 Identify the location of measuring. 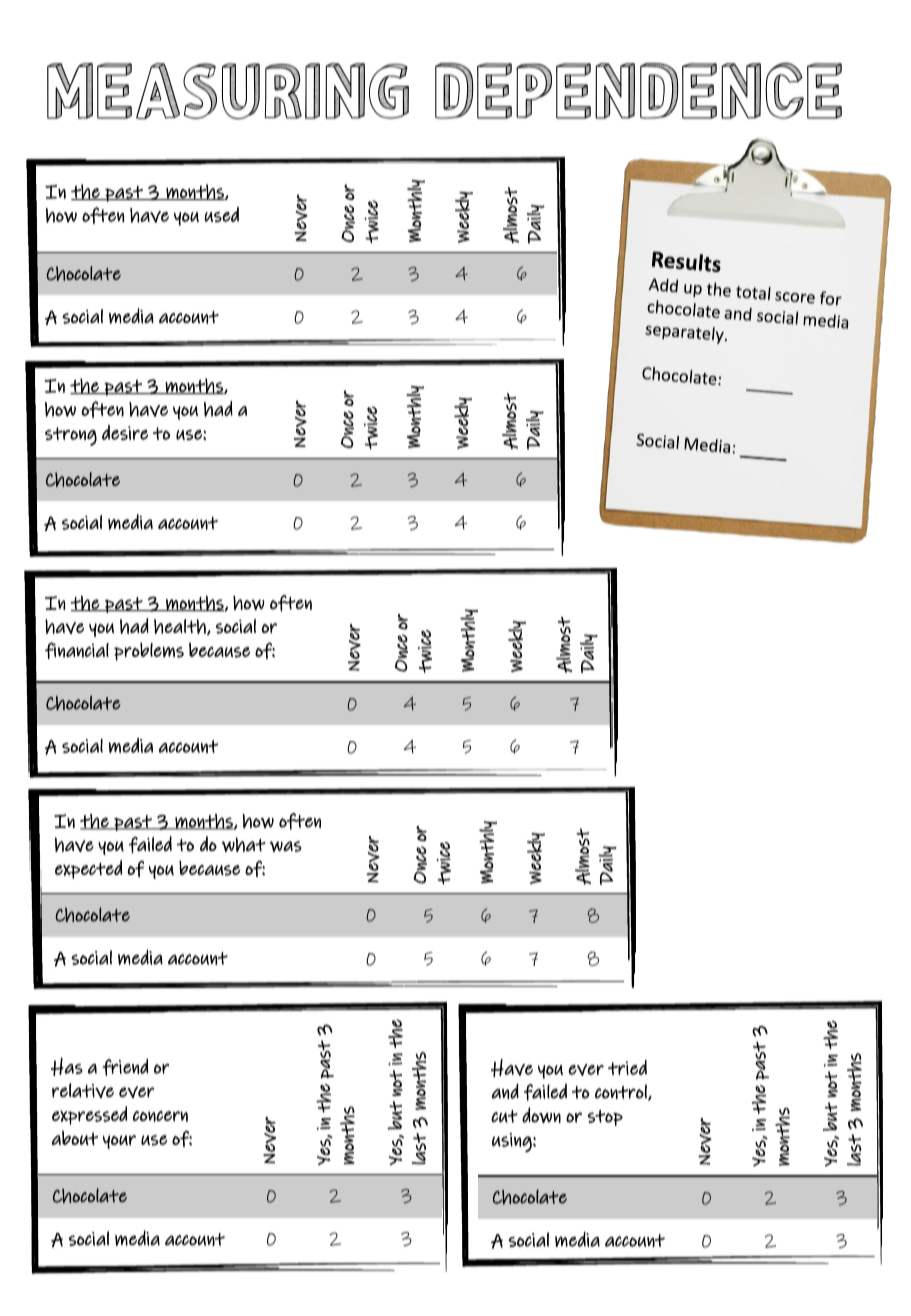
(228, 91).
